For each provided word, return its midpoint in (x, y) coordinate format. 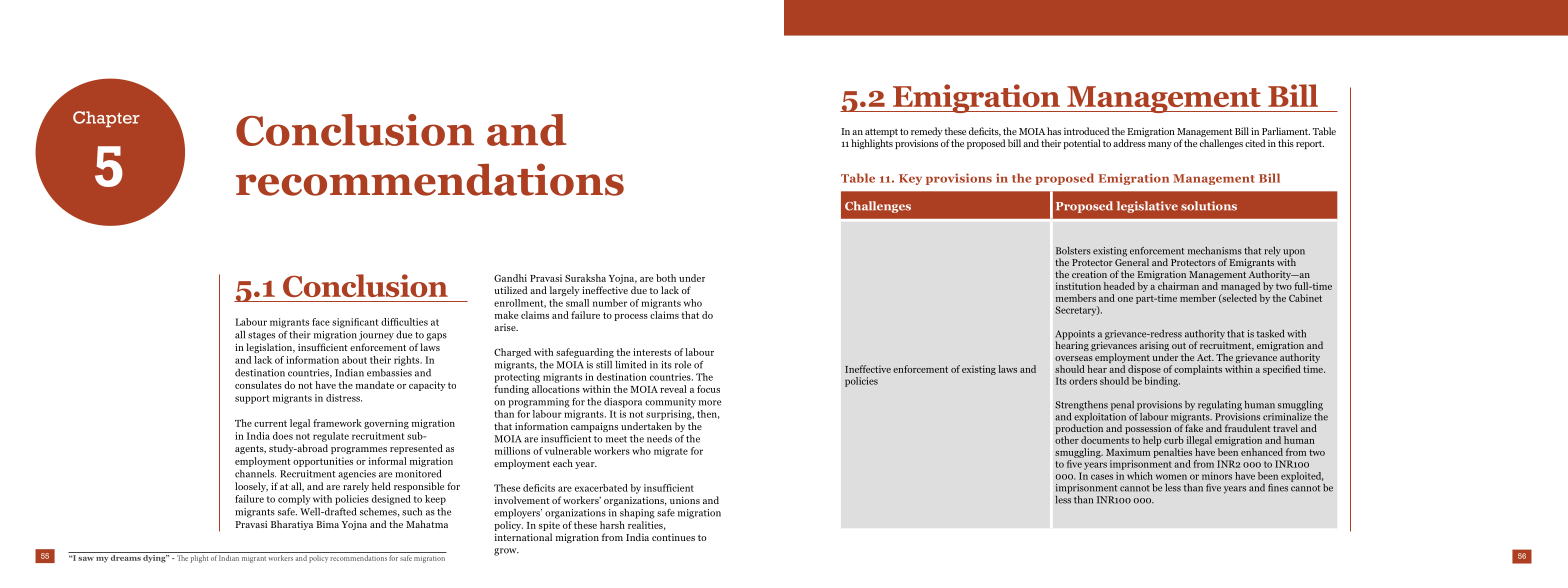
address (1129, 143)
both (666, 278)
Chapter (106, 119)
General (1132, 261)
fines (1278, 488)
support (252, 399)
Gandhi (510, 278)
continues (673, 537)
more (710, 403)
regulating (1220, 406)
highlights (872, 144)
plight (199, 559)
